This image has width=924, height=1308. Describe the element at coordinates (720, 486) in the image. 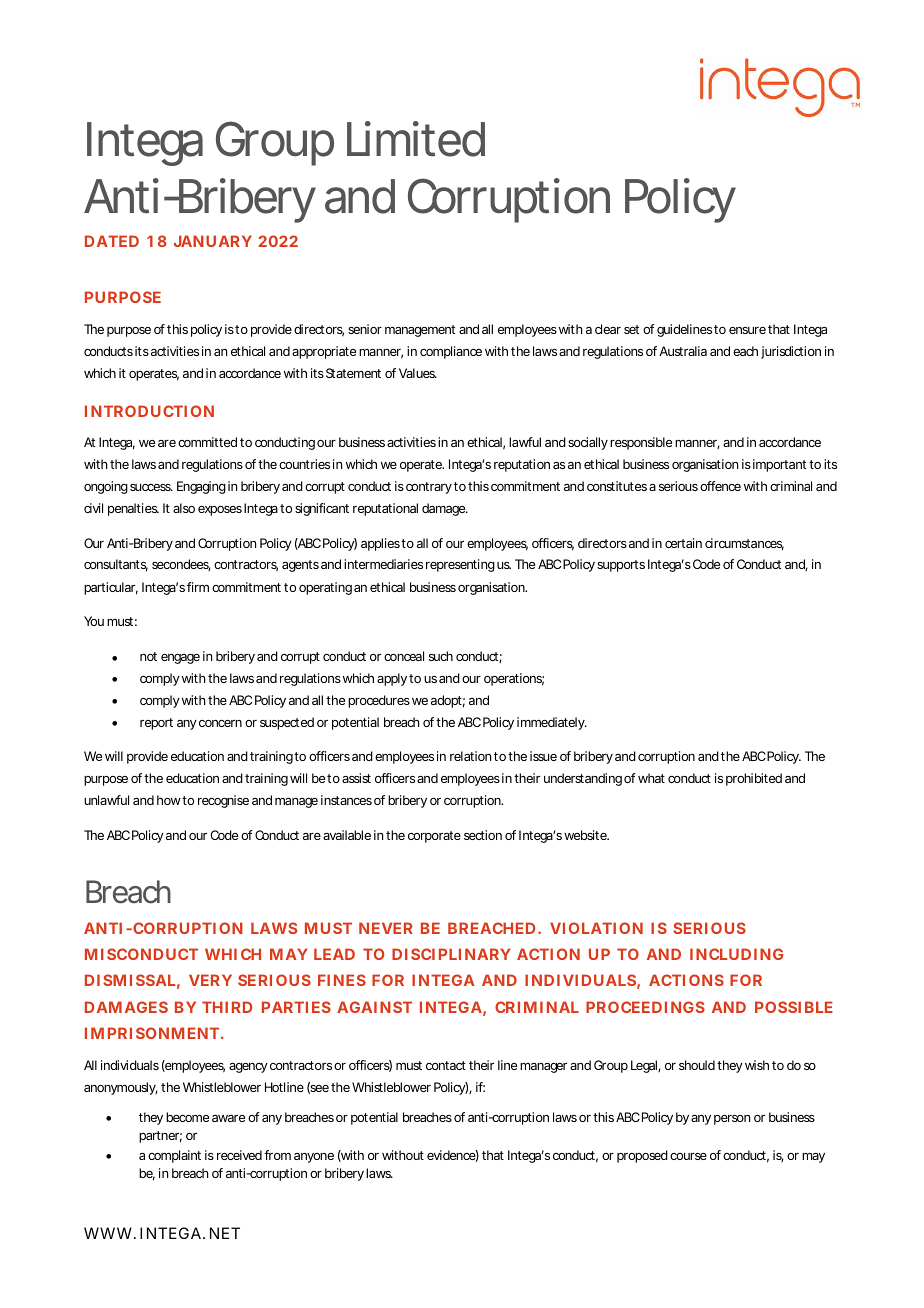

I see `offence` at that location.
